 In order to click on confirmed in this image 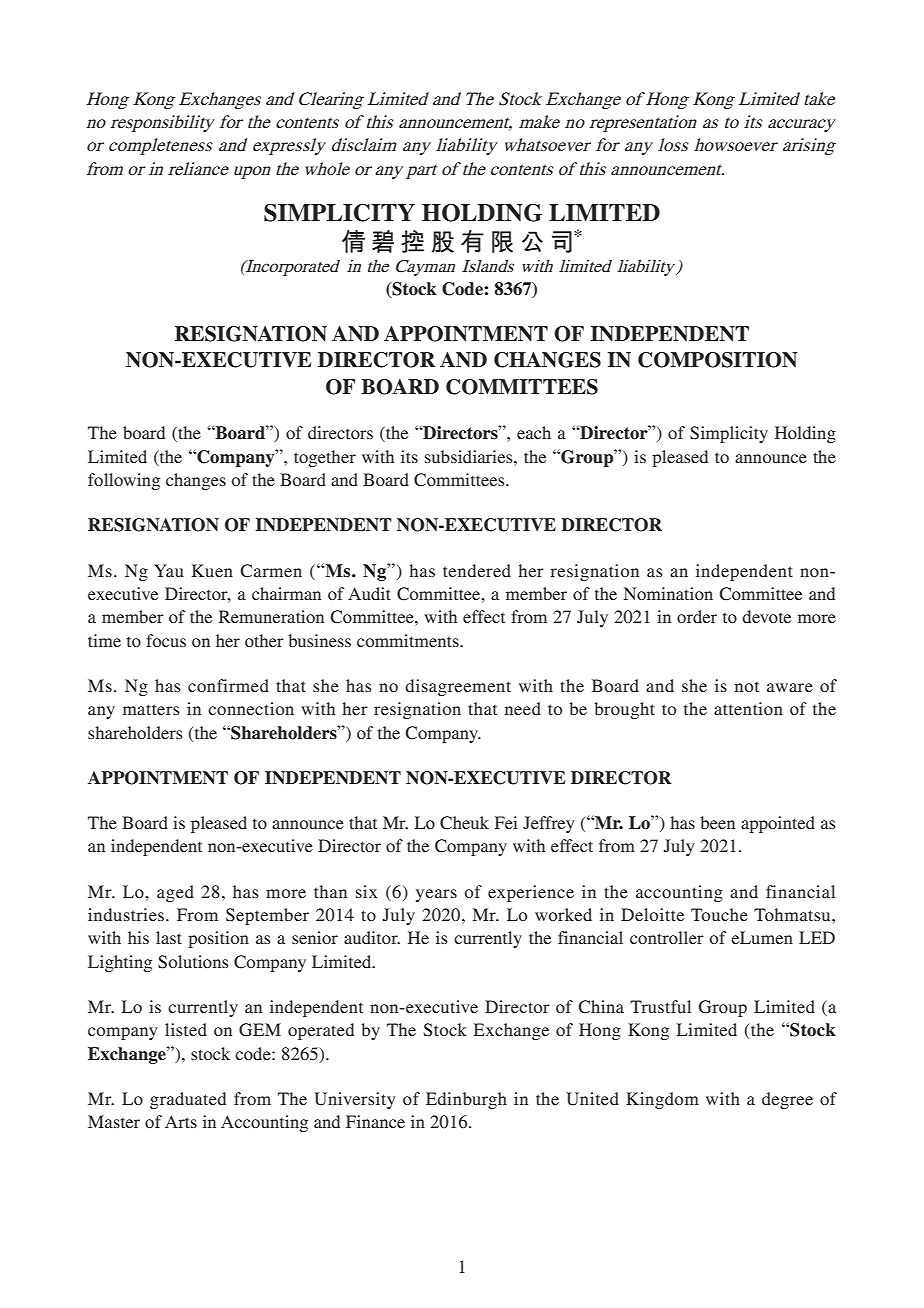, I will do `click(228, 685)`.
